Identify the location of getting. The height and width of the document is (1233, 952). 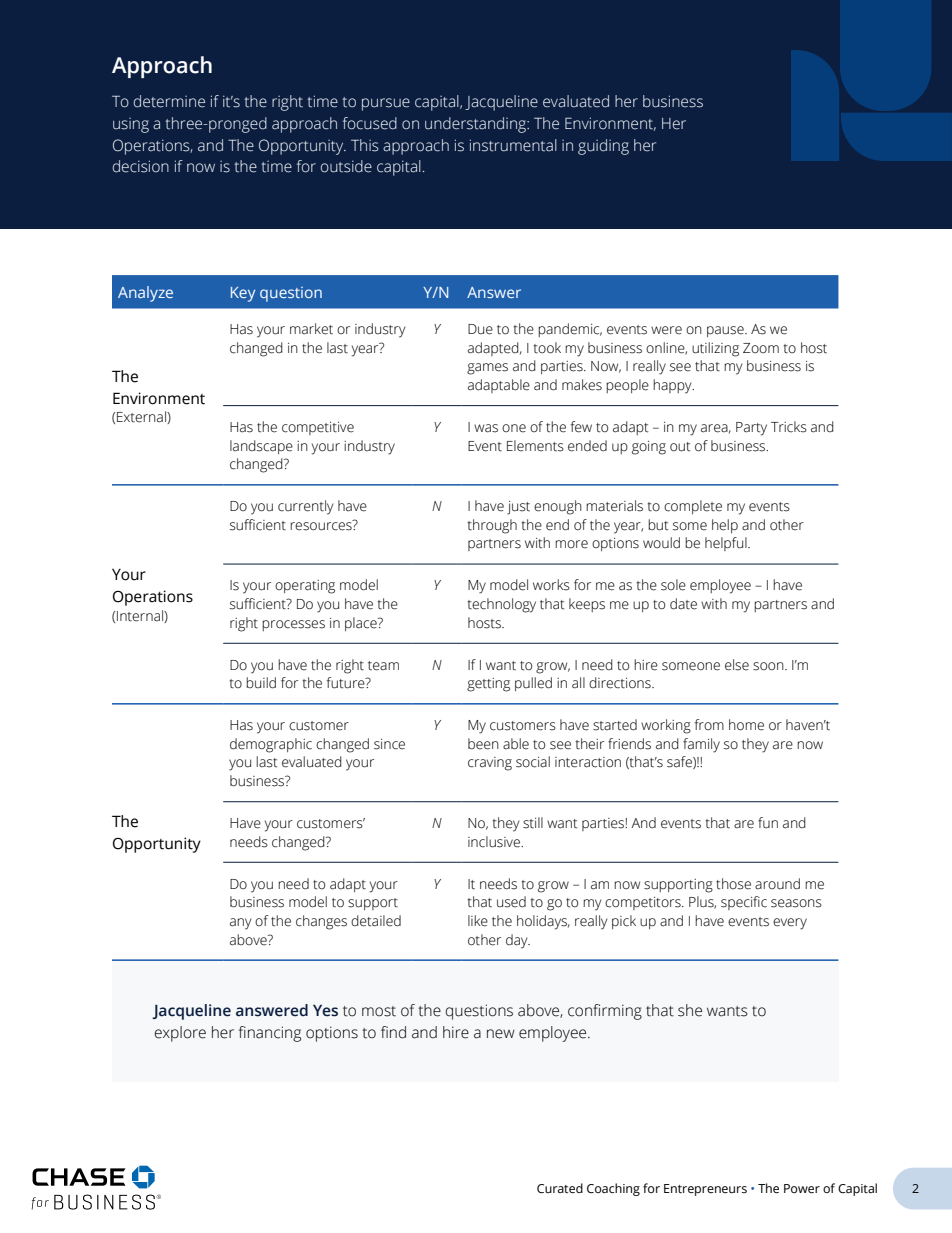
(488, 685).
